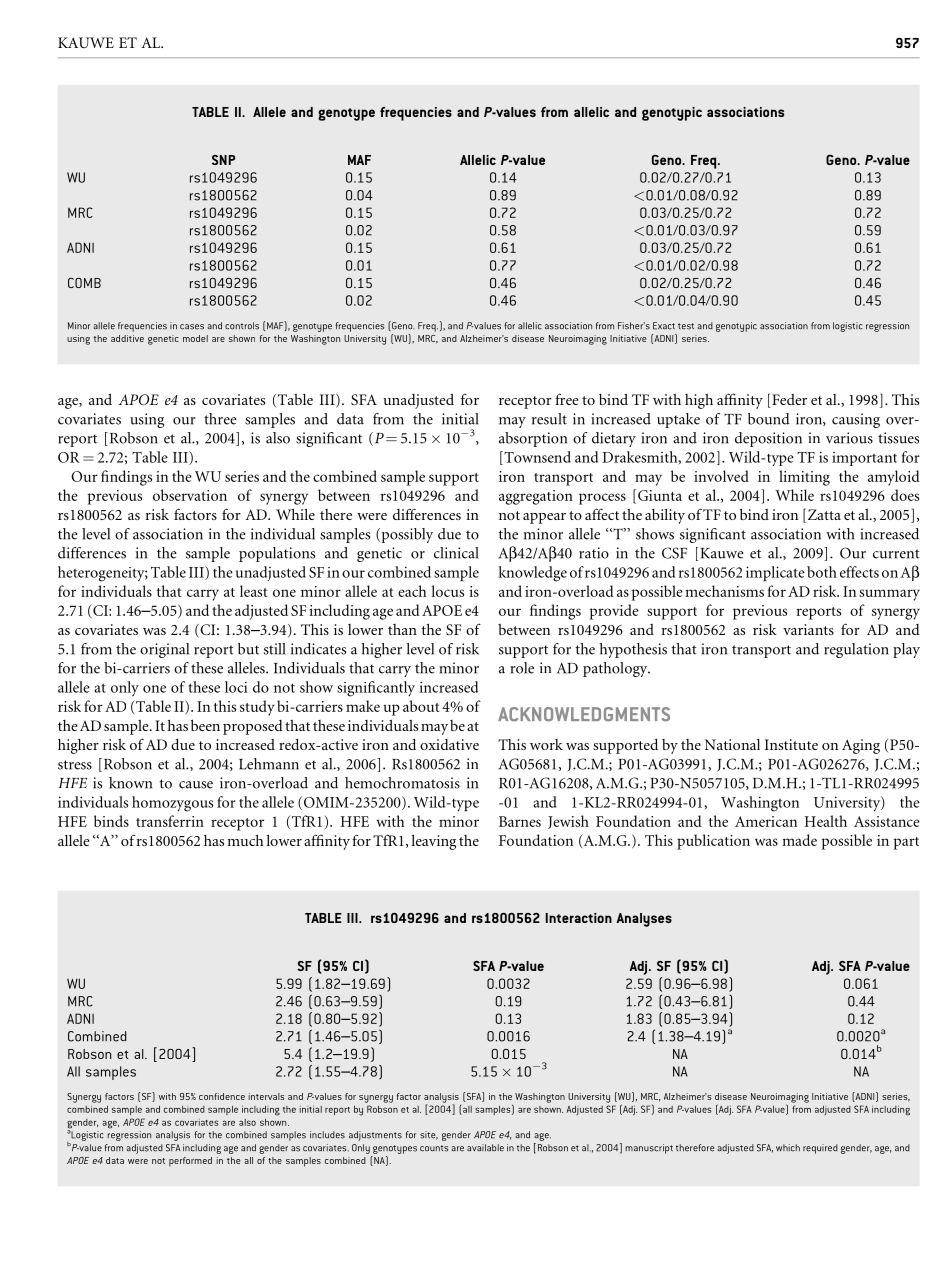 This screenshot has width=952, height=1270. What do you see at coordinates (164, 650) in the screenshot?
I see `original` at bounding box center [164, 650].
